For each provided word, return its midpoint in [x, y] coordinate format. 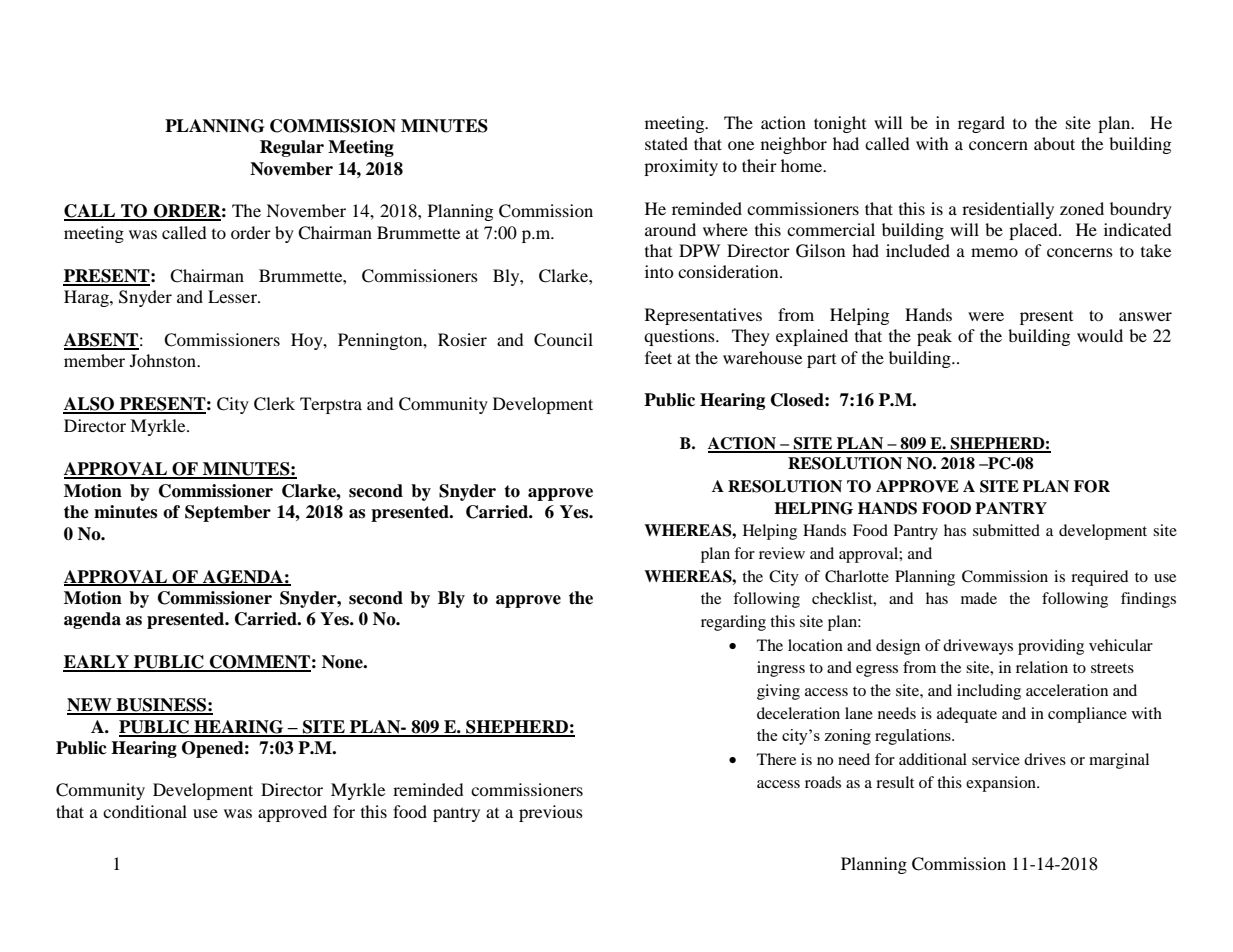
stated [666, 143]
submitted [1006, 530]
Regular [292, 148]
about [1054, 143]
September [228, 513]
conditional [145, 811]
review [782, 553]
